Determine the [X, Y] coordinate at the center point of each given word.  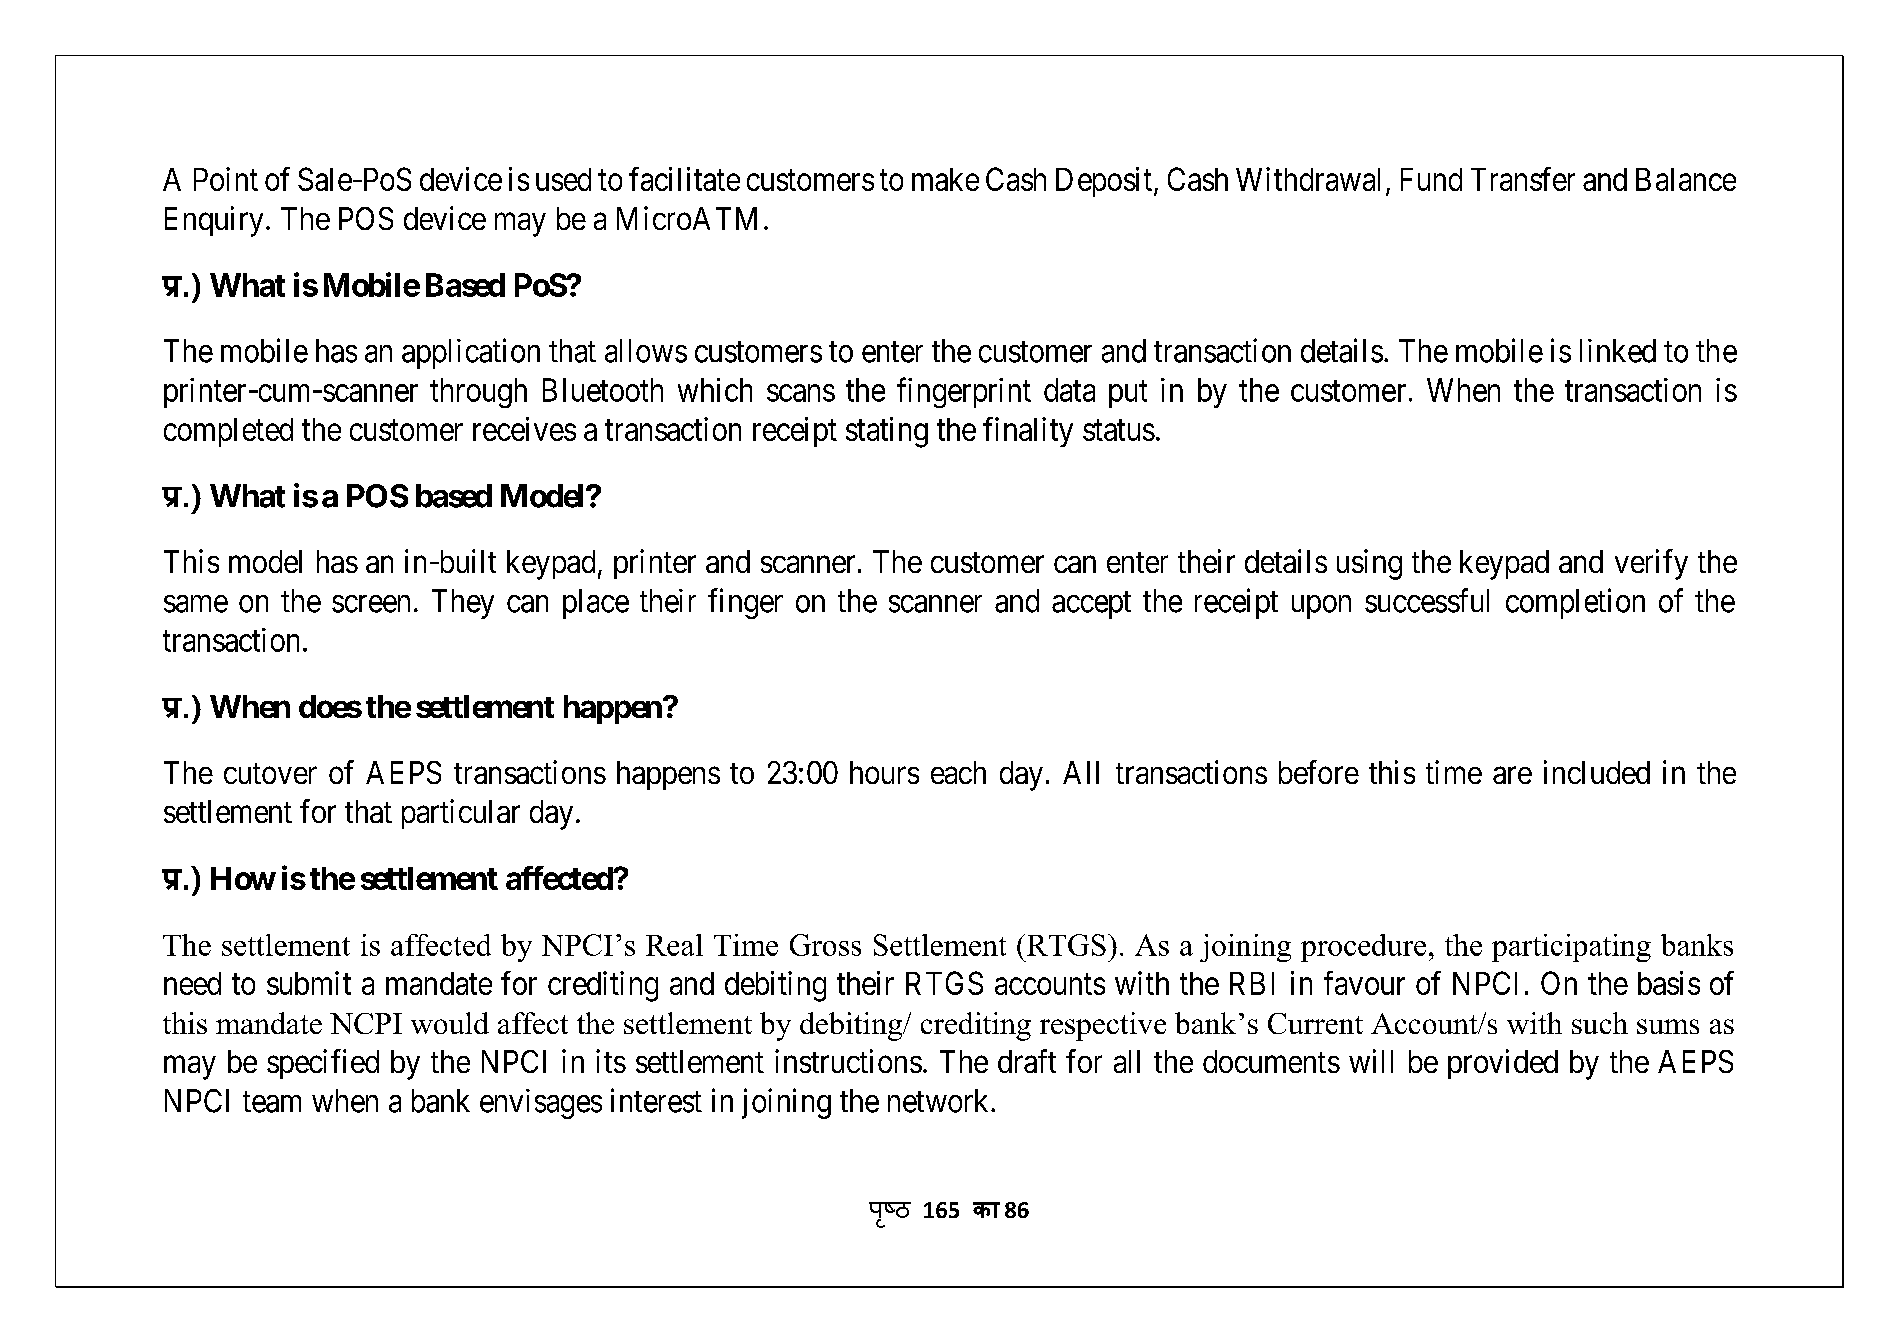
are [1512, 775]
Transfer [1523, 179]
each [958, 772]
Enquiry [214, 221]
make [945, 179]
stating [887, 432]
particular [461, 814]
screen [371, 604]
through [478, 393]
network [940, 1101]
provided [1503, 1064]
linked [1618, 351]
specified [323, 1064]
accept [1091, 605]
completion [1575, 603]
